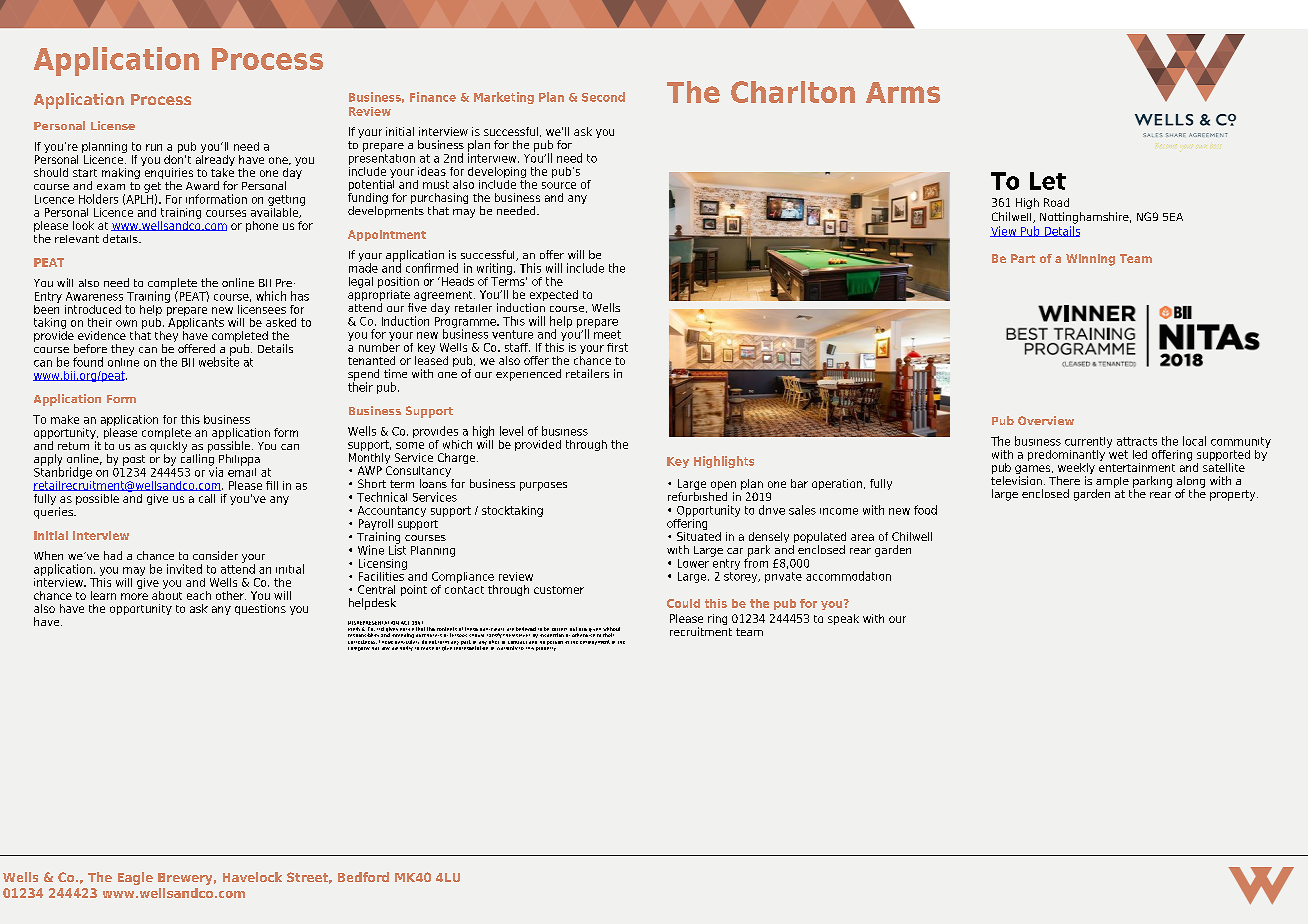 Image resolution: width=1308 pixels, height=924 pixels. What do you see at coordinates (903, 92) in the screenshot?
I see `Arms` at bounding box center [903, 92].
